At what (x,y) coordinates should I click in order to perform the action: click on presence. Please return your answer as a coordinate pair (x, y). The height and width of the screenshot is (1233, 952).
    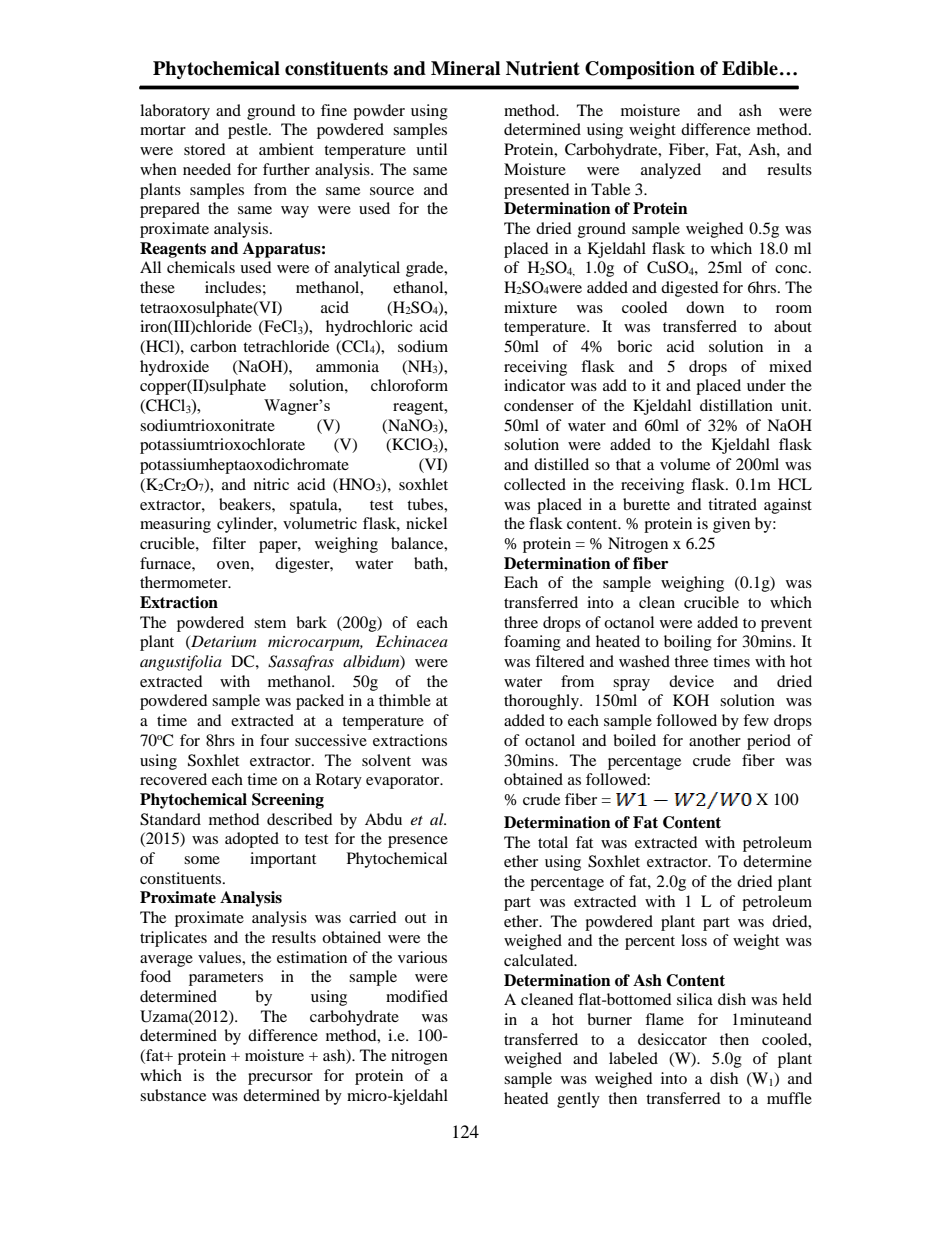
    Looking at the image, I should click on (418, 842).
